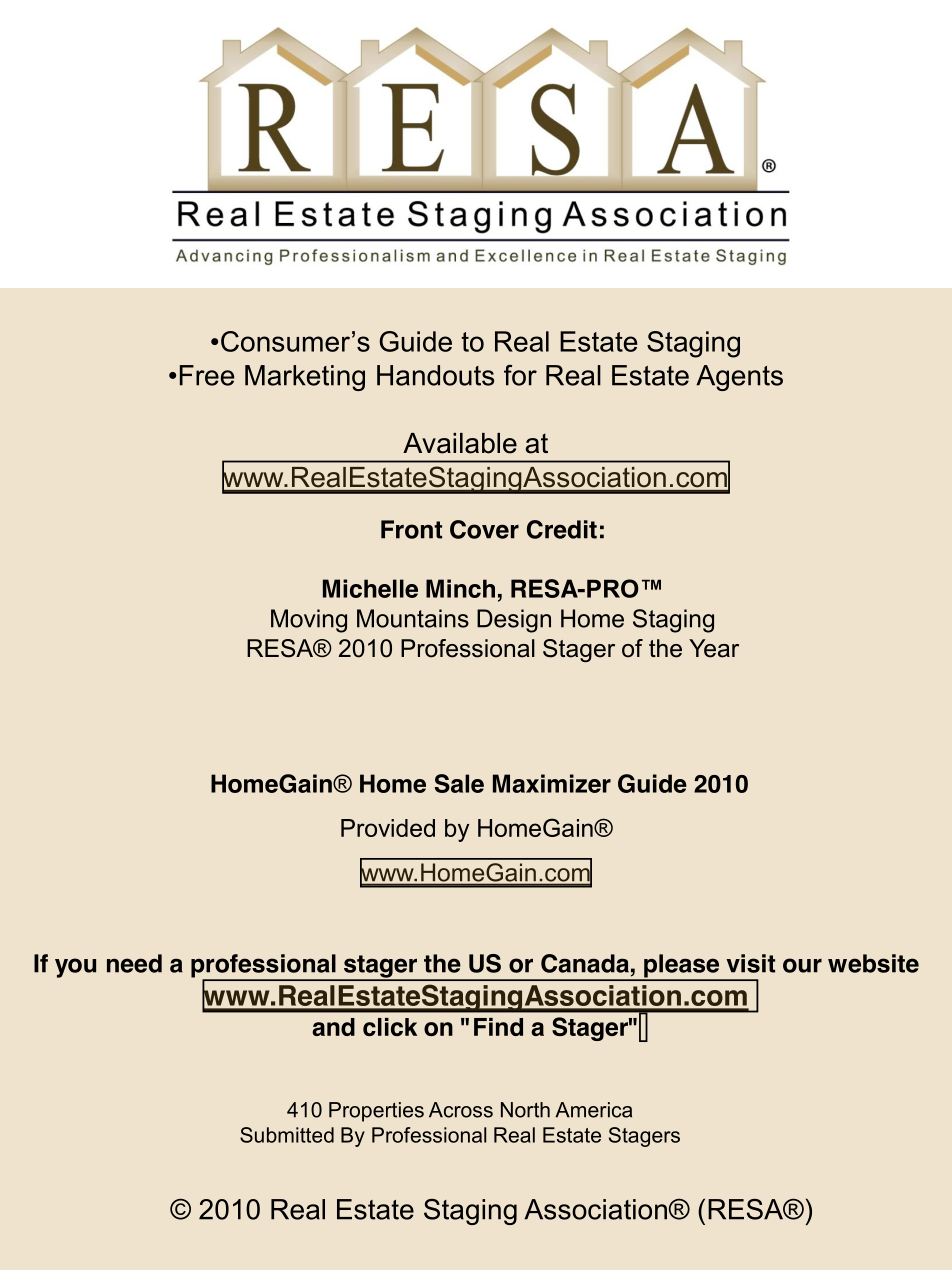 The width and height of the page is (952, 1270). What do you see at coordinates (460, 588) in the page?
I see `Minch` at bounding box center [460, 588].
